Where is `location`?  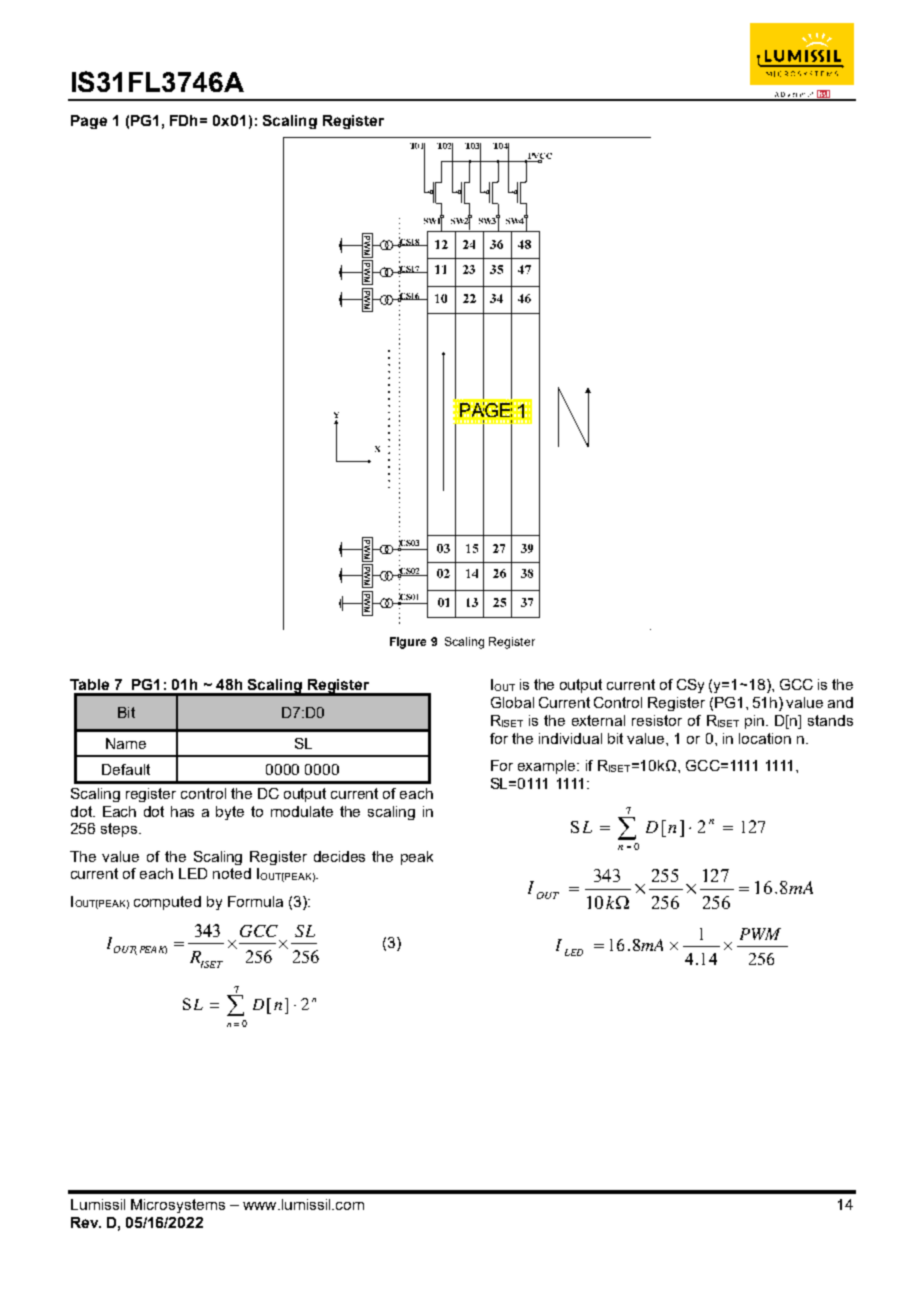 location is located at coordinates (765, 738).
